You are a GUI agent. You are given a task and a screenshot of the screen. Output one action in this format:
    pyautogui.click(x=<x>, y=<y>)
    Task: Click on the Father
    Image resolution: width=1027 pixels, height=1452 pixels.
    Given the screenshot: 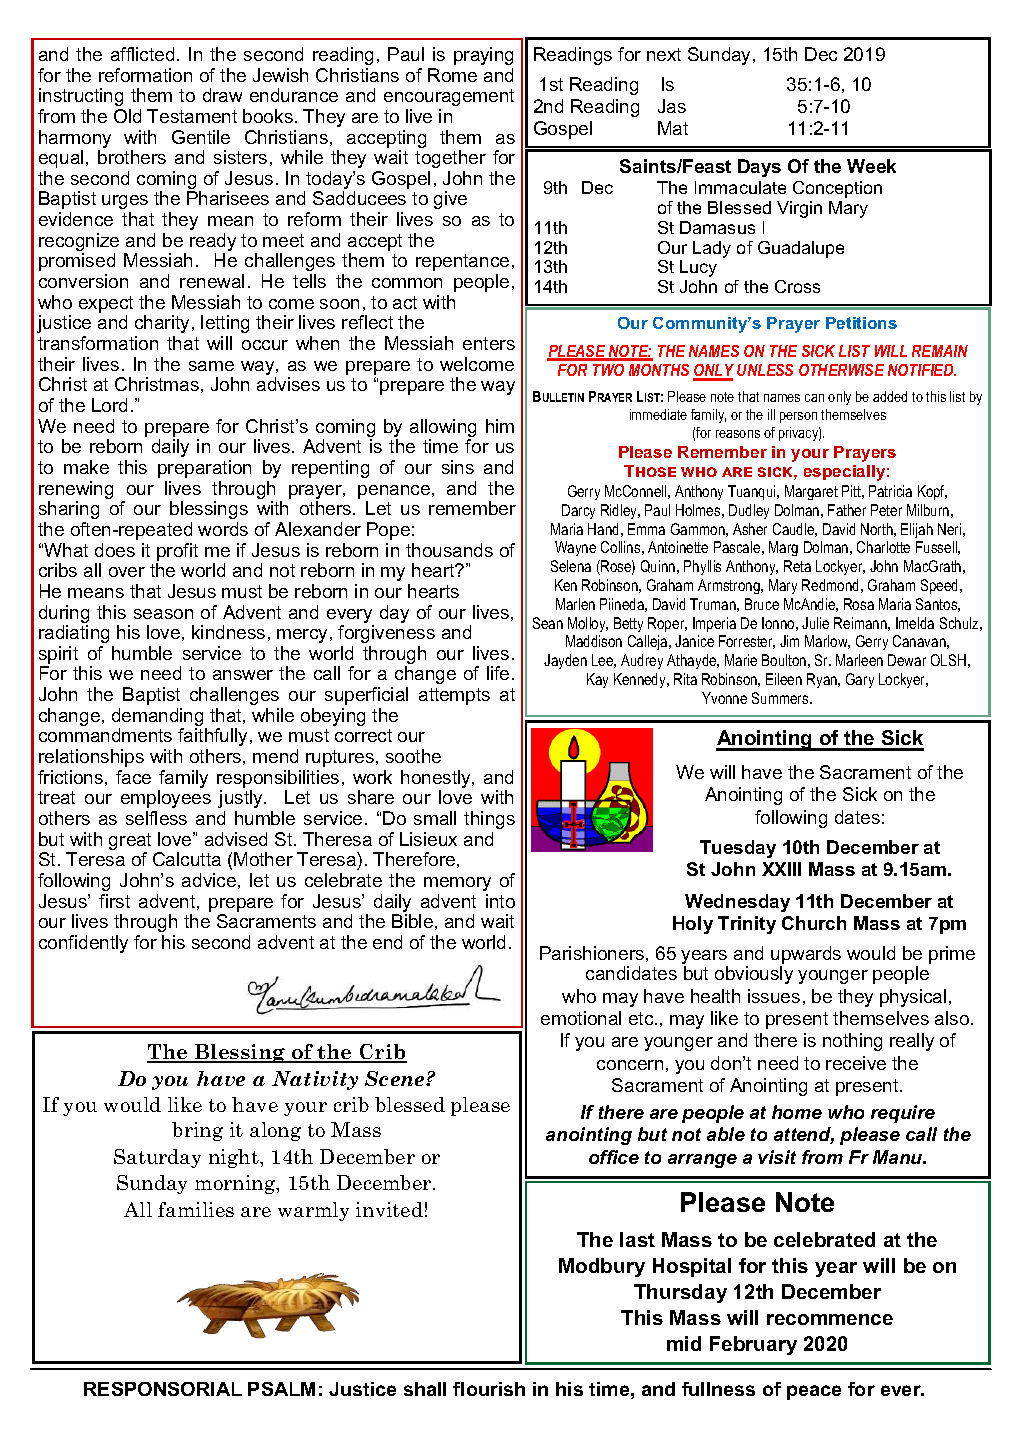 What is the action you would take?
    pyautogui.click(x=847, y=510)
